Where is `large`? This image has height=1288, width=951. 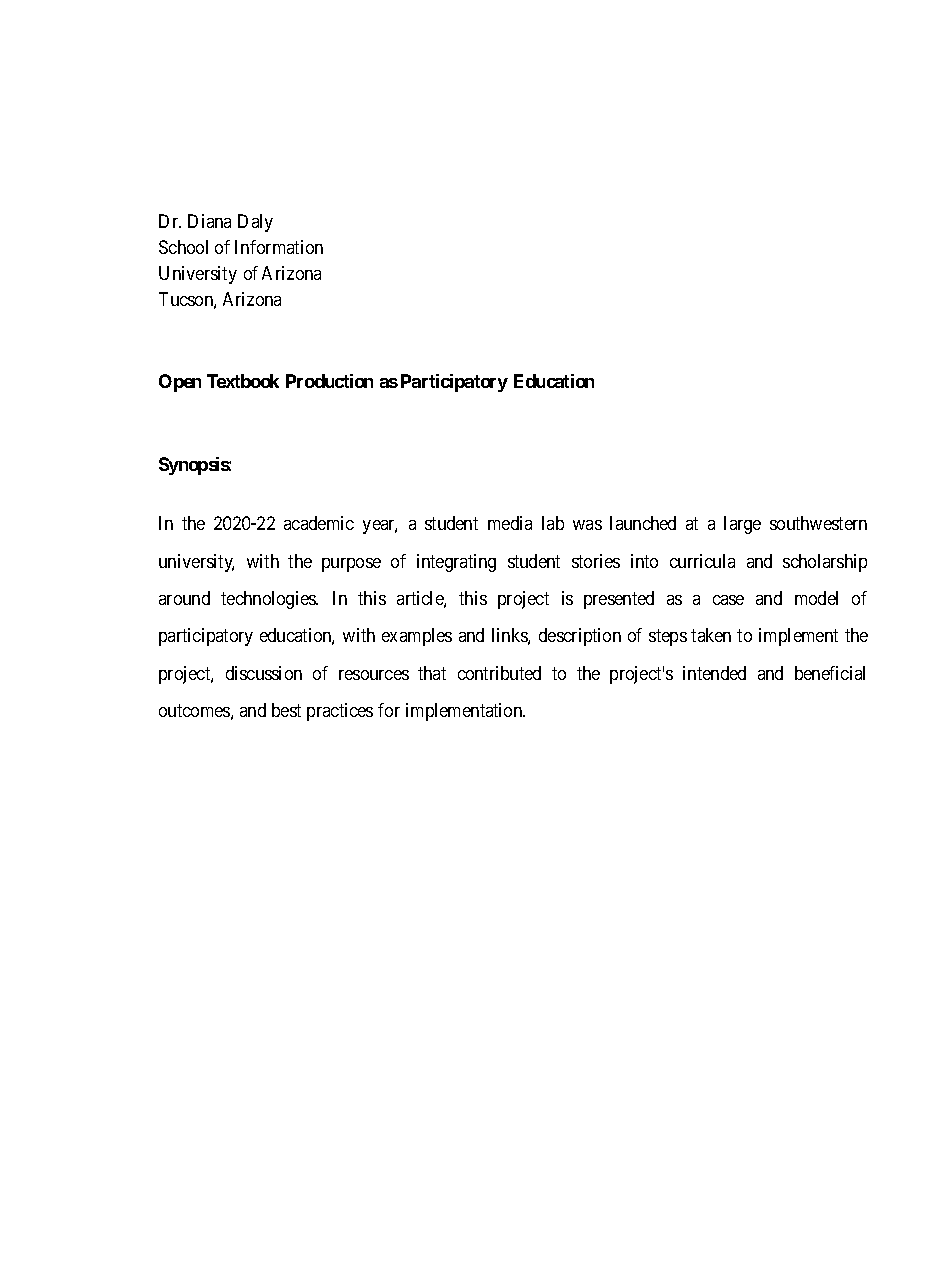 large is located at coordinates (742, 525).
